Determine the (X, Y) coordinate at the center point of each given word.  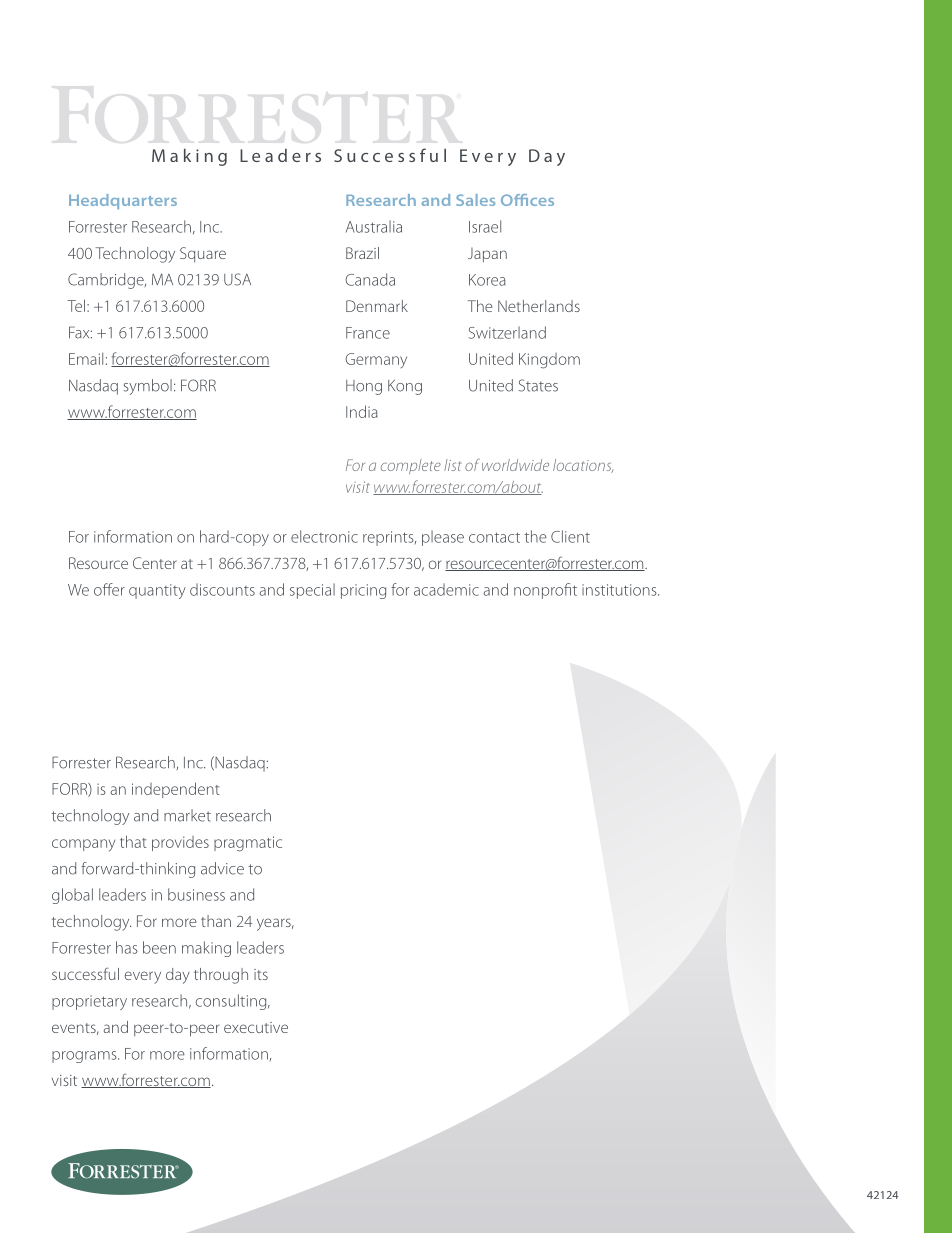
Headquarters (123, 201)
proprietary (89, 1002)
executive (256, 1027)
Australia (374, 226)
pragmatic (248, 844)
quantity (157, 591)
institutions (620, 590)
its (261, 974)
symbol (147, 387)
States (538, 385)
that (133, 841)
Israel (485, 226)
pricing (363, 591)
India (362, 411)
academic (446, 589)
